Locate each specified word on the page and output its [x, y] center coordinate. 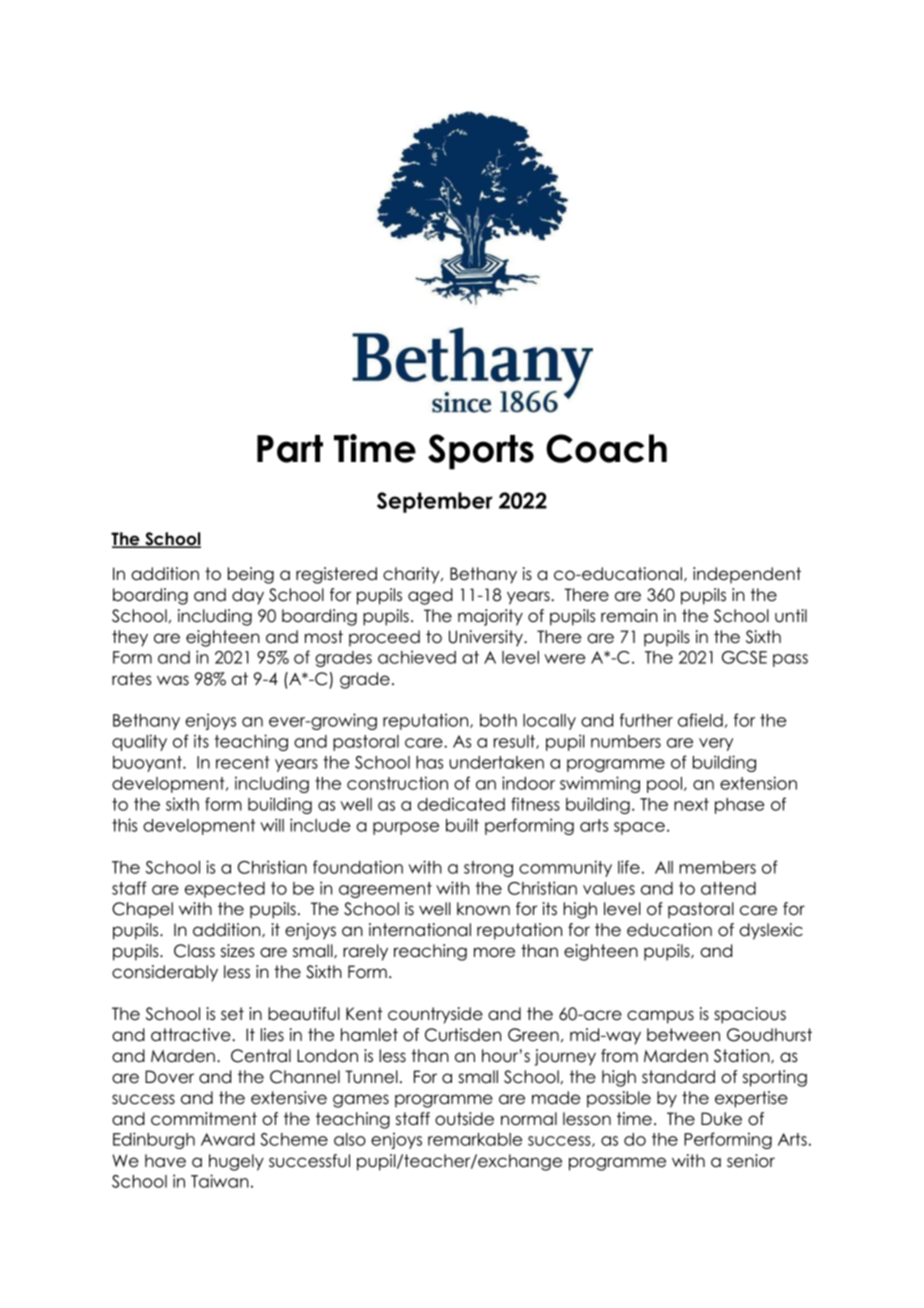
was [173, 680]
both [498, 720]
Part [290, 449]
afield [700, 720]
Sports [481, 452]
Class [194, 951]
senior [751, 1161]
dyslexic [771, 931]
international [420, 930]
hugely [236, 1162]
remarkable [475, 1139]
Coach [606, 448]
